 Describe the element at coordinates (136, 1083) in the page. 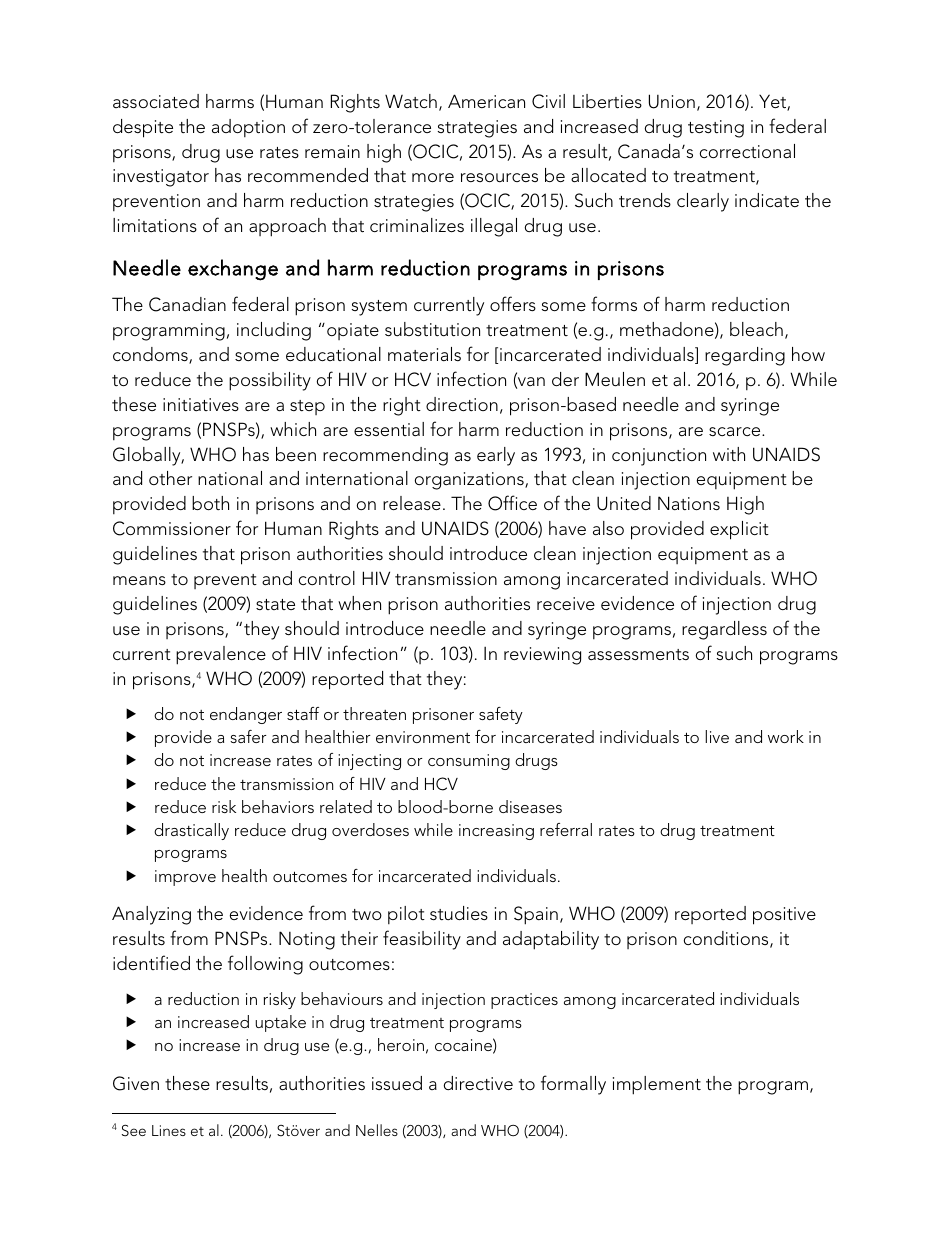

I see `Given` at that location.
